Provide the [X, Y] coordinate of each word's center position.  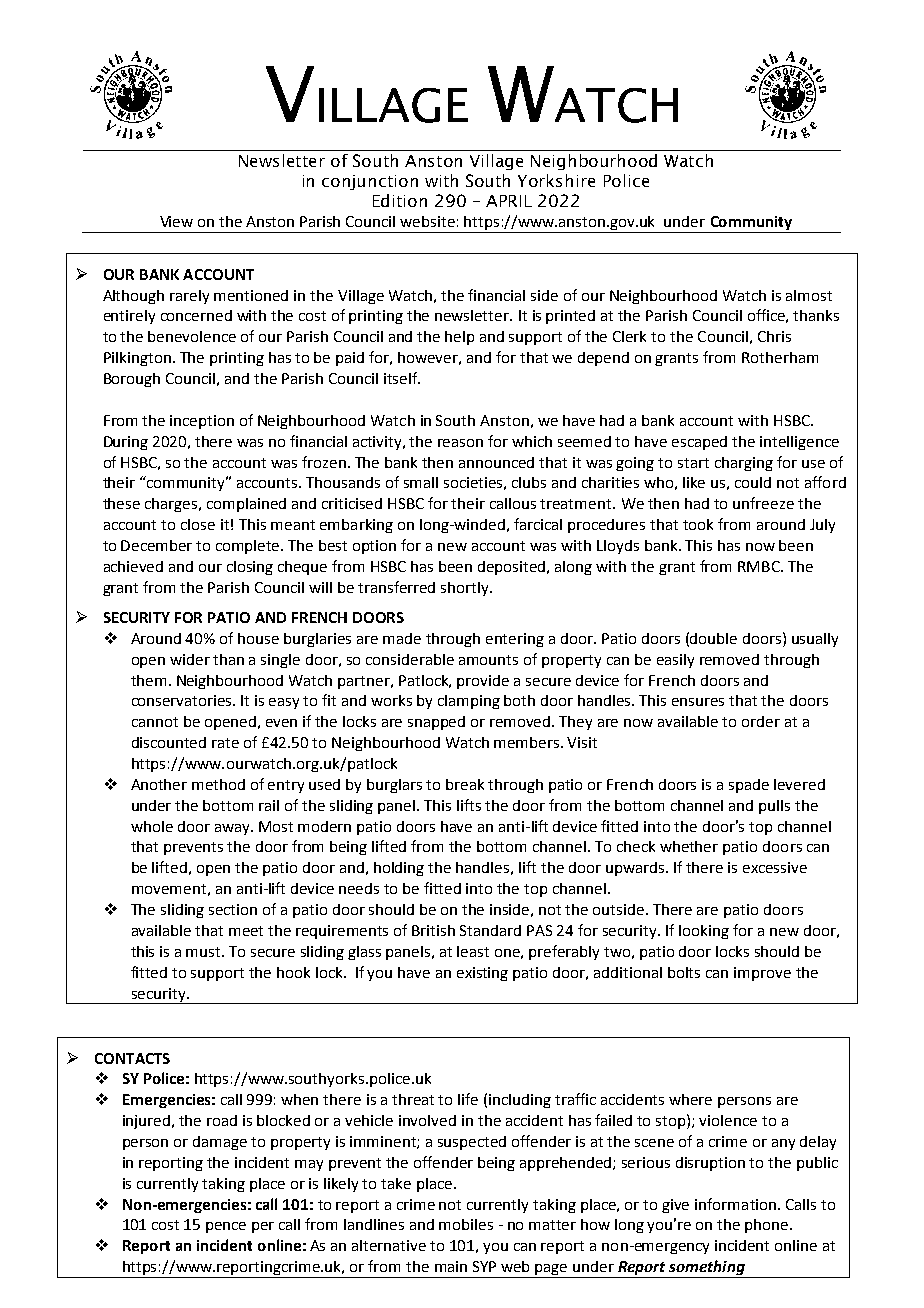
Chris [774, 336]
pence [226, 1227]
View [176, 221]
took [698, 524]
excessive [775, 867]
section [233, 909]
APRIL [509, 201]
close [198, 524]
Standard [490, 930]
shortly [466, 589]
